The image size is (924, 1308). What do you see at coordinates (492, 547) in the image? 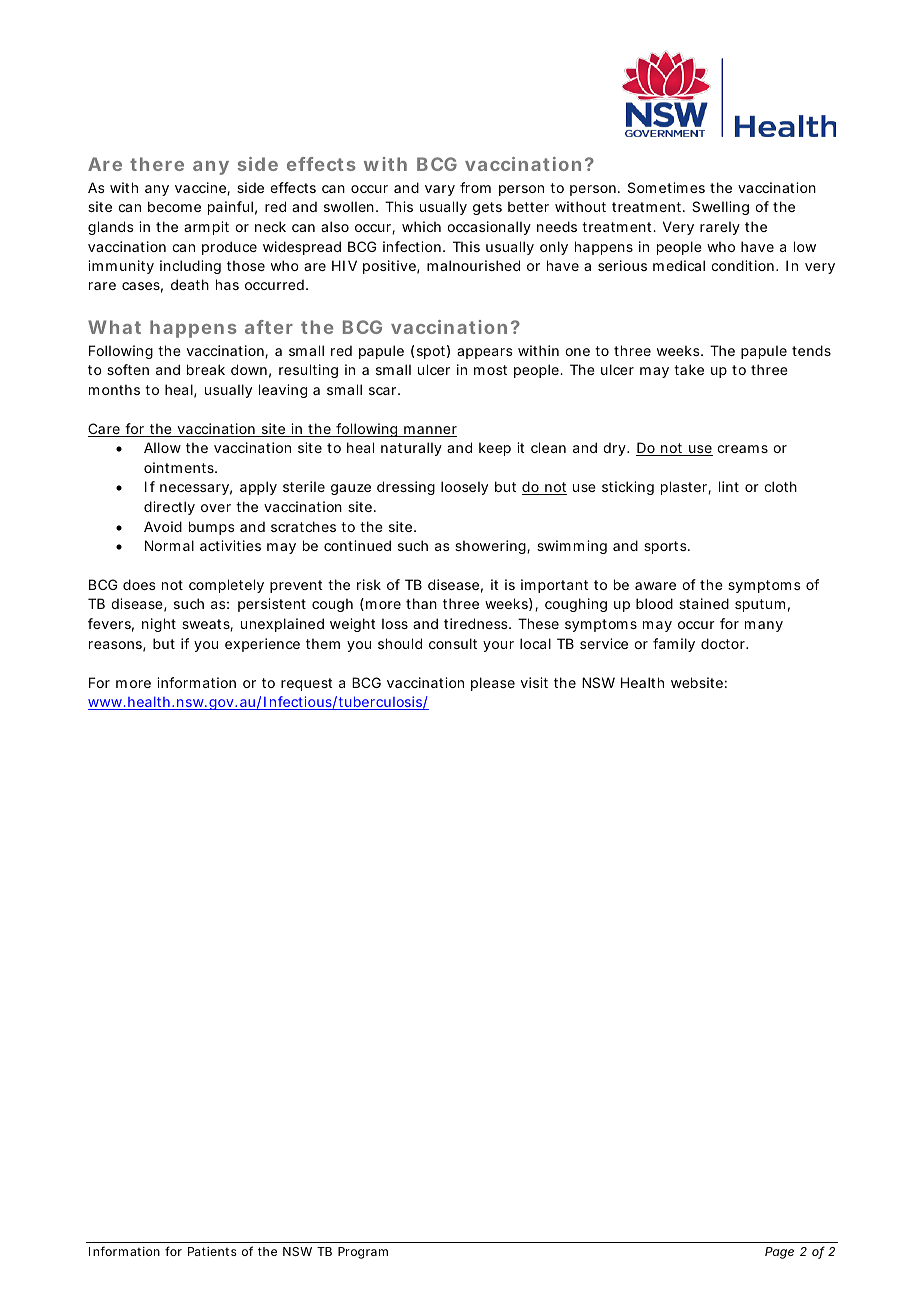
I see `showering` at bounding box center [492, 547].
